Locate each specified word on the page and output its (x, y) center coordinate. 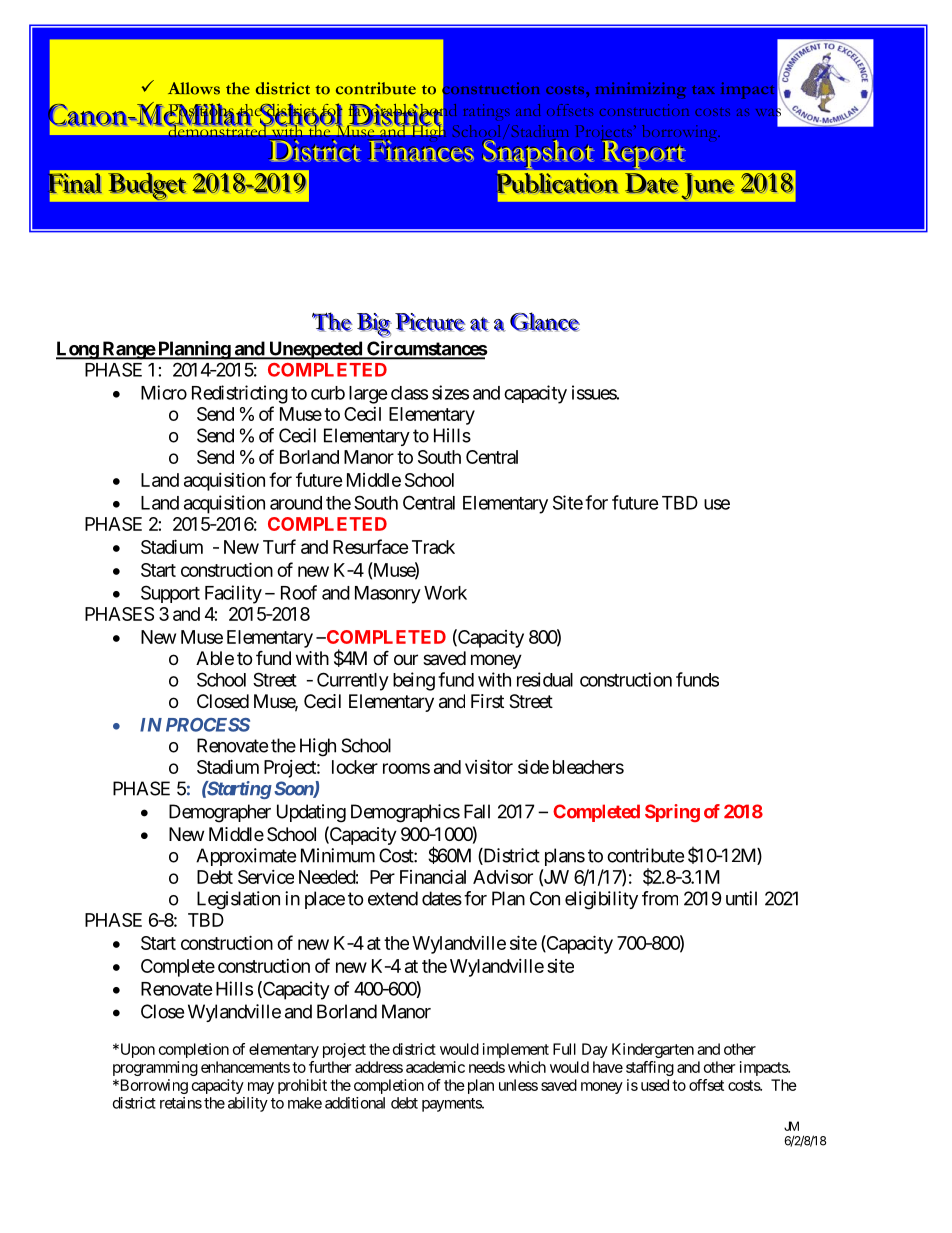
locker (355, 767)
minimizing (641, 90)
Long (78, 350)
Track (433, 547)
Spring (672, 813)
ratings (487, 112)
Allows (194, 88)
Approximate (246, 857)
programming (155, 1068)
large (368, 395)
